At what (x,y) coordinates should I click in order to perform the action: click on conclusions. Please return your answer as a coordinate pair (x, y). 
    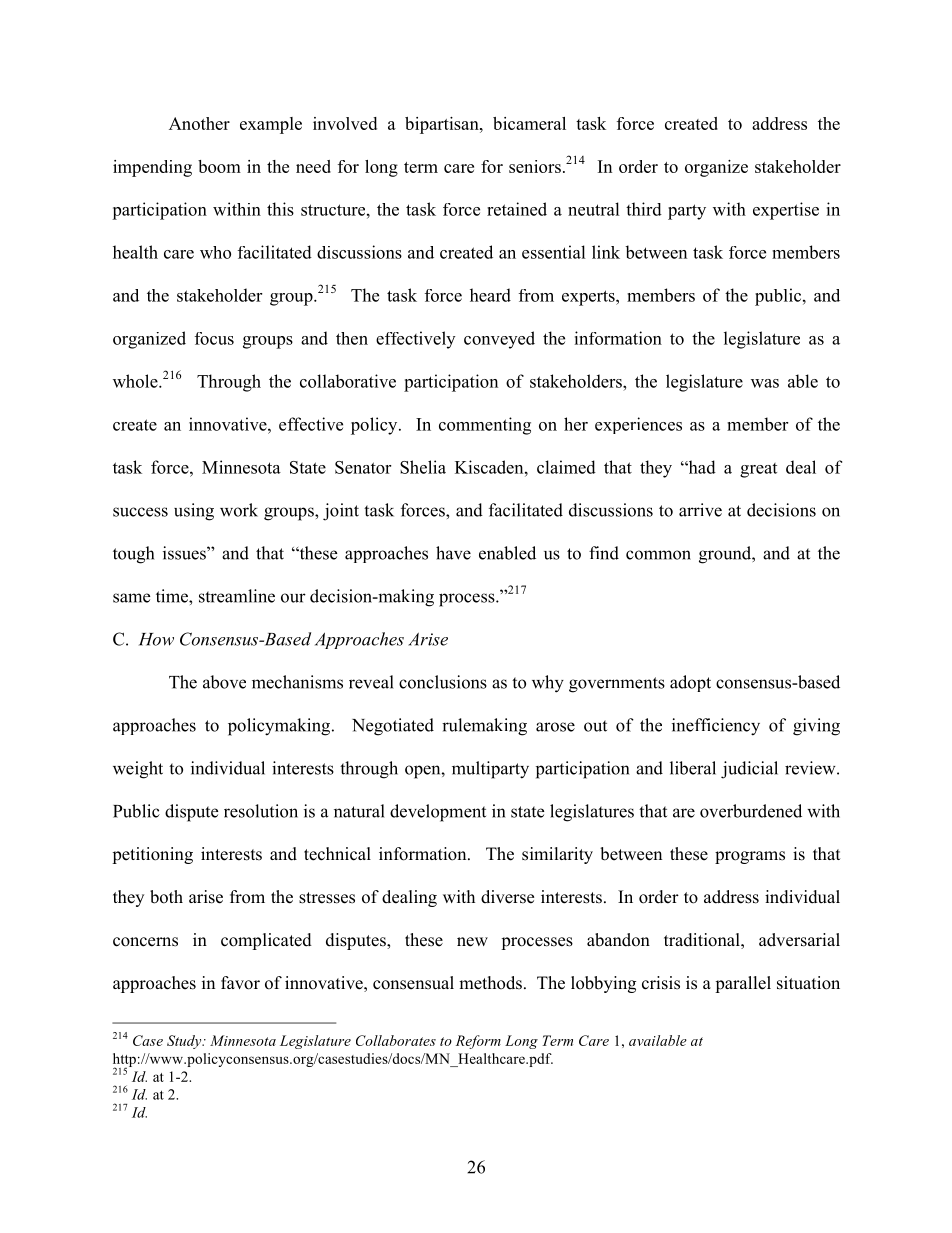
    Looking at the image, I should click on (443, 682).
